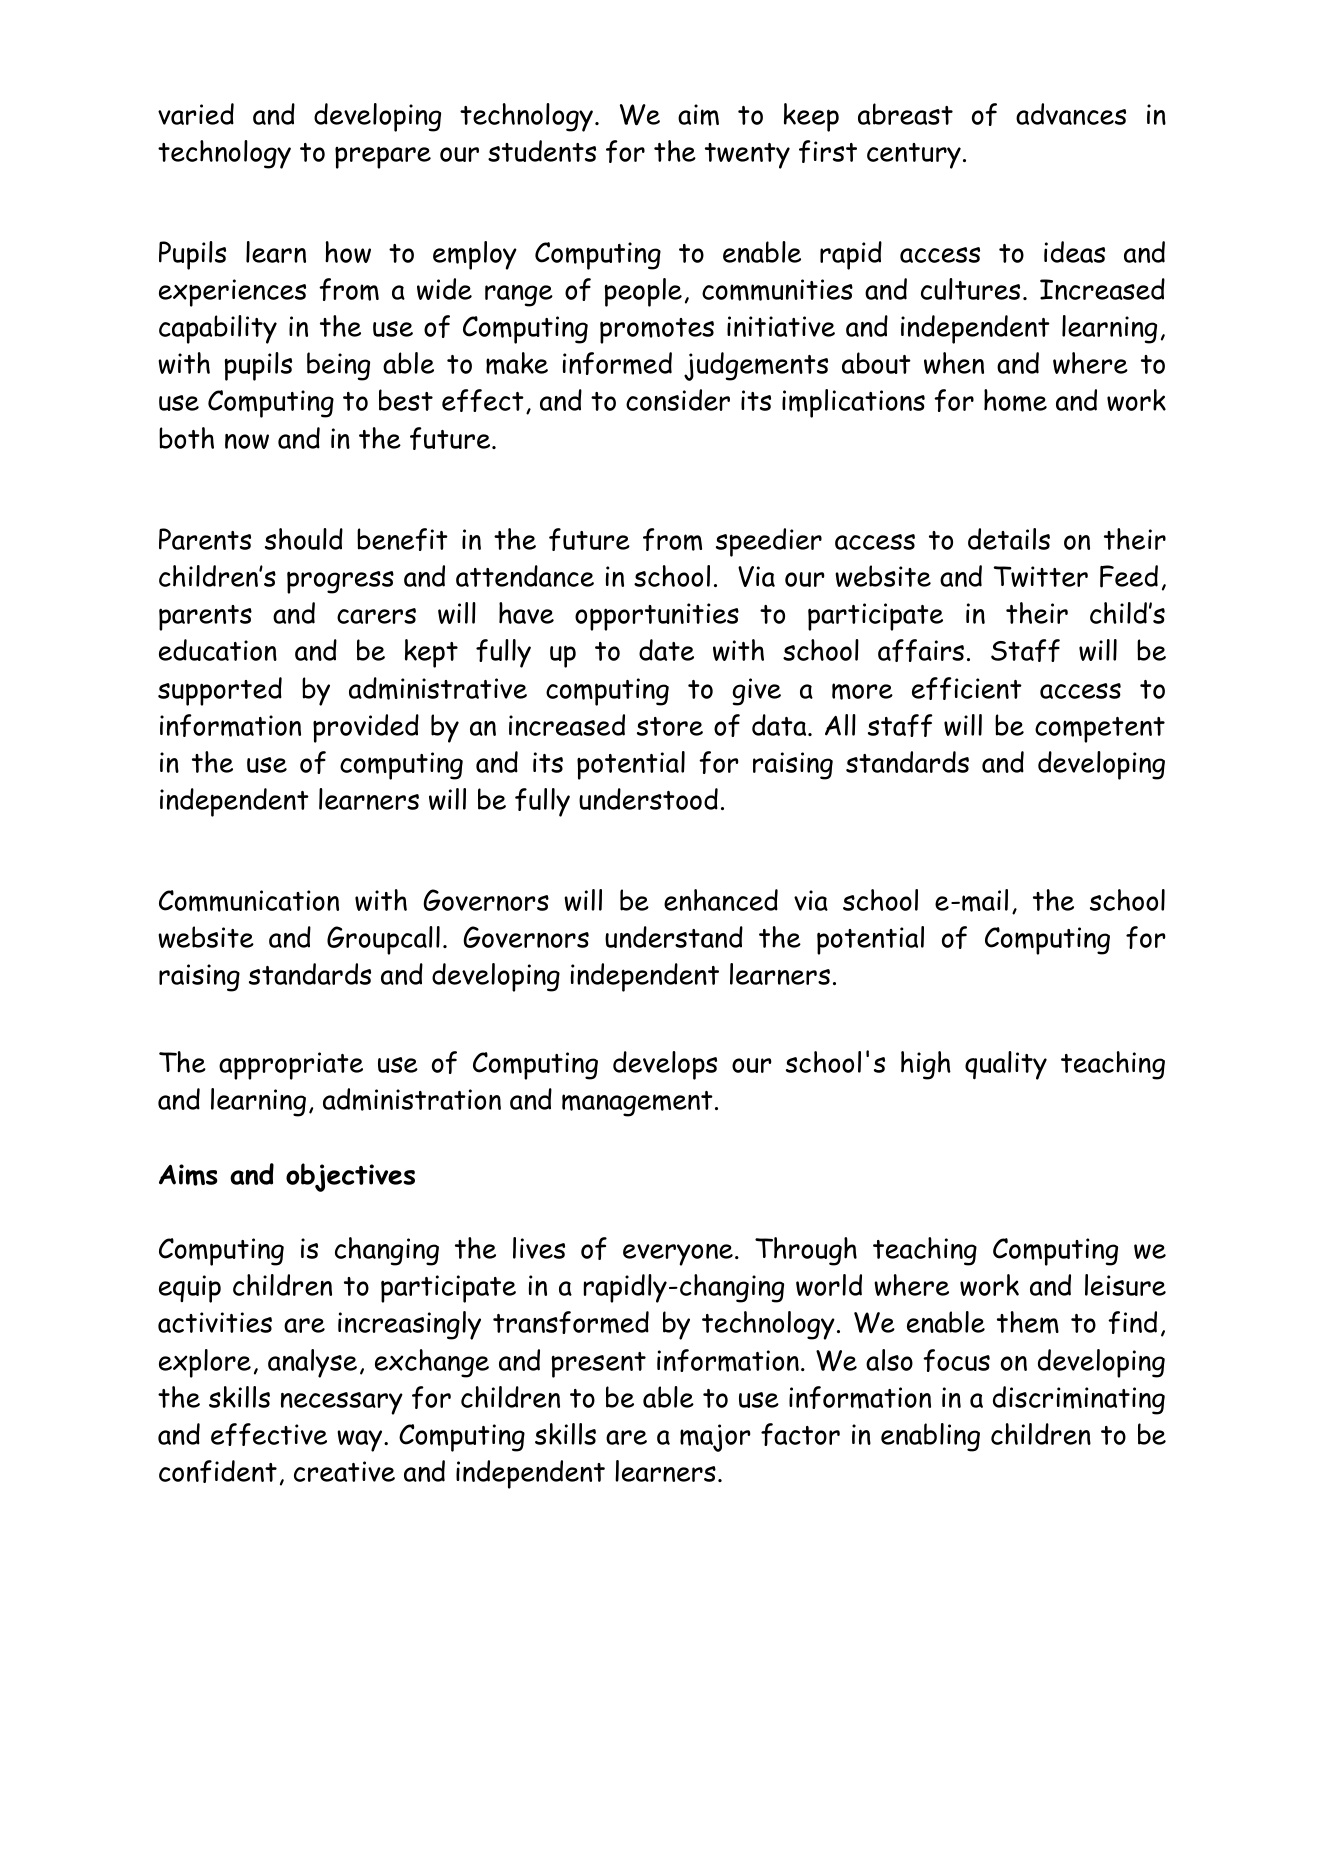 The width and height of the screenshot is (1324, 1872). Describe the element at coordinates (648, 799) in the screenshot. I see `understood` at that location.
